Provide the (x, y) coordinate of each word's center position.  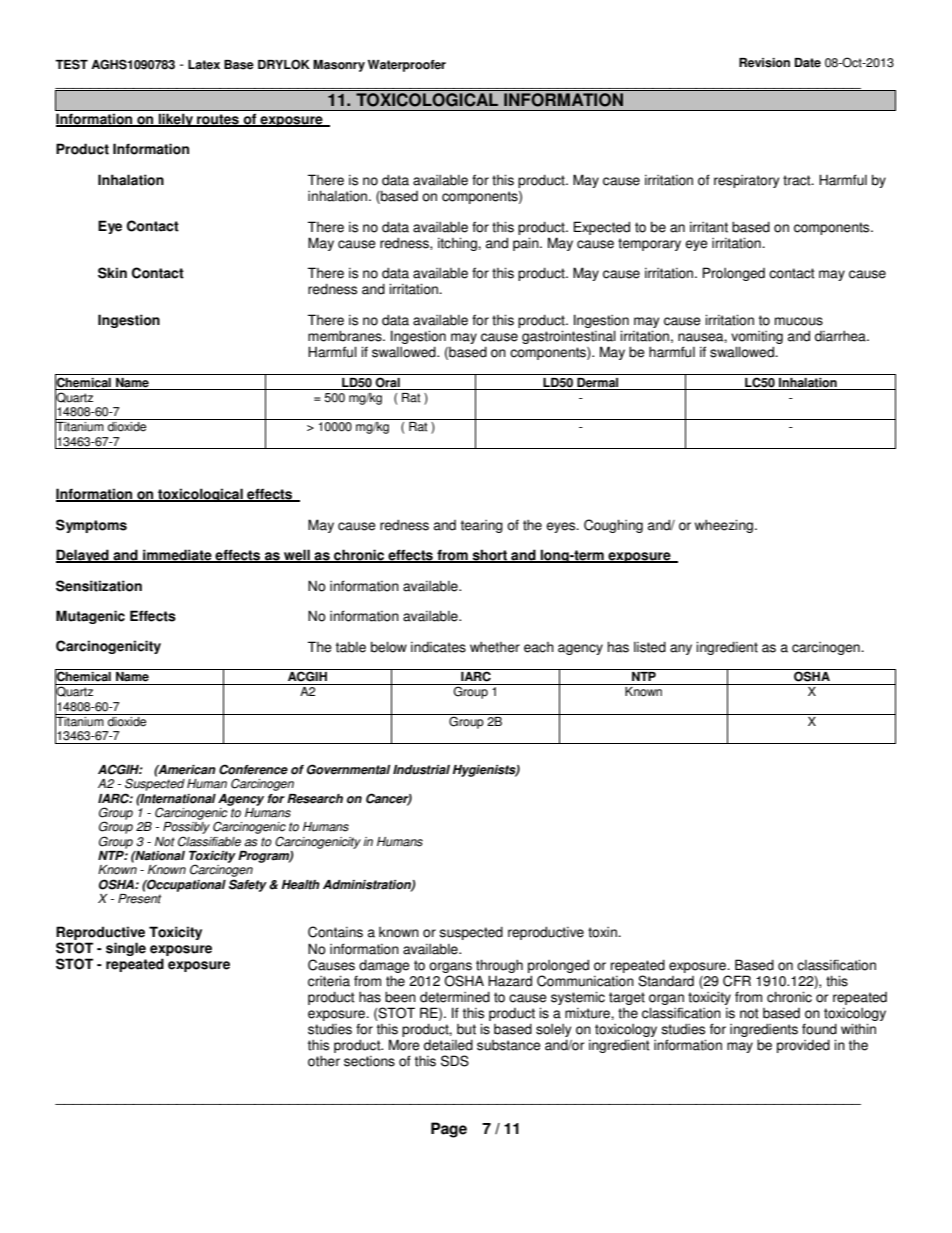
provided (803, 1046)
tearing (482, 526)
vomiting (757, 337)
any (681, 649)
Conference (253, 769)
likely (176, 120)
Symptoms (91, 526)
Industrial (421, 770)
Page (449, 1130)
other (324, 1061)
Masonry (339, 66)
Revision (764, 63)
